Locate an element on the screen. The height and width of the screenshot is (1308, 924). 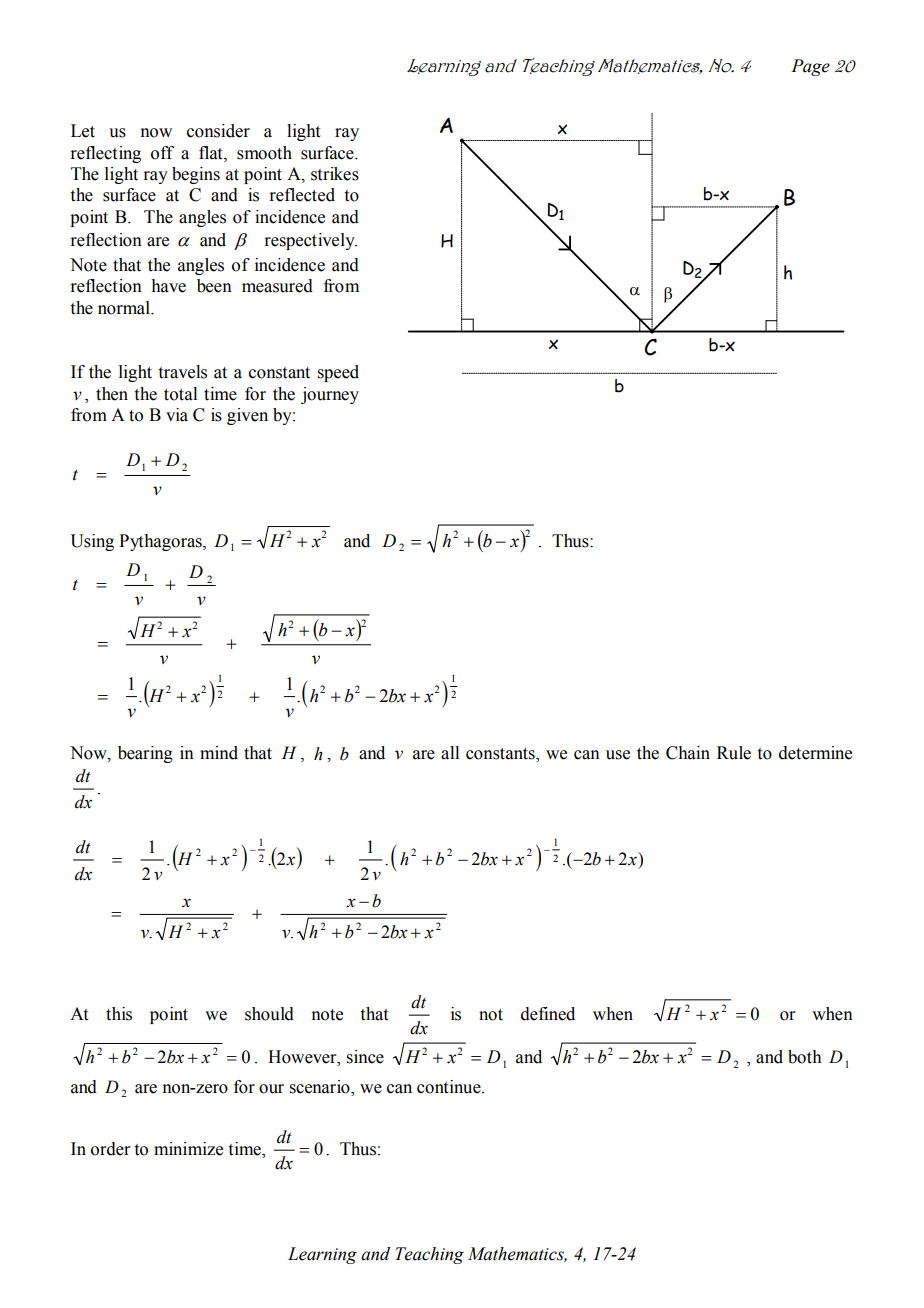
all is located at coordinates (450, 753).
